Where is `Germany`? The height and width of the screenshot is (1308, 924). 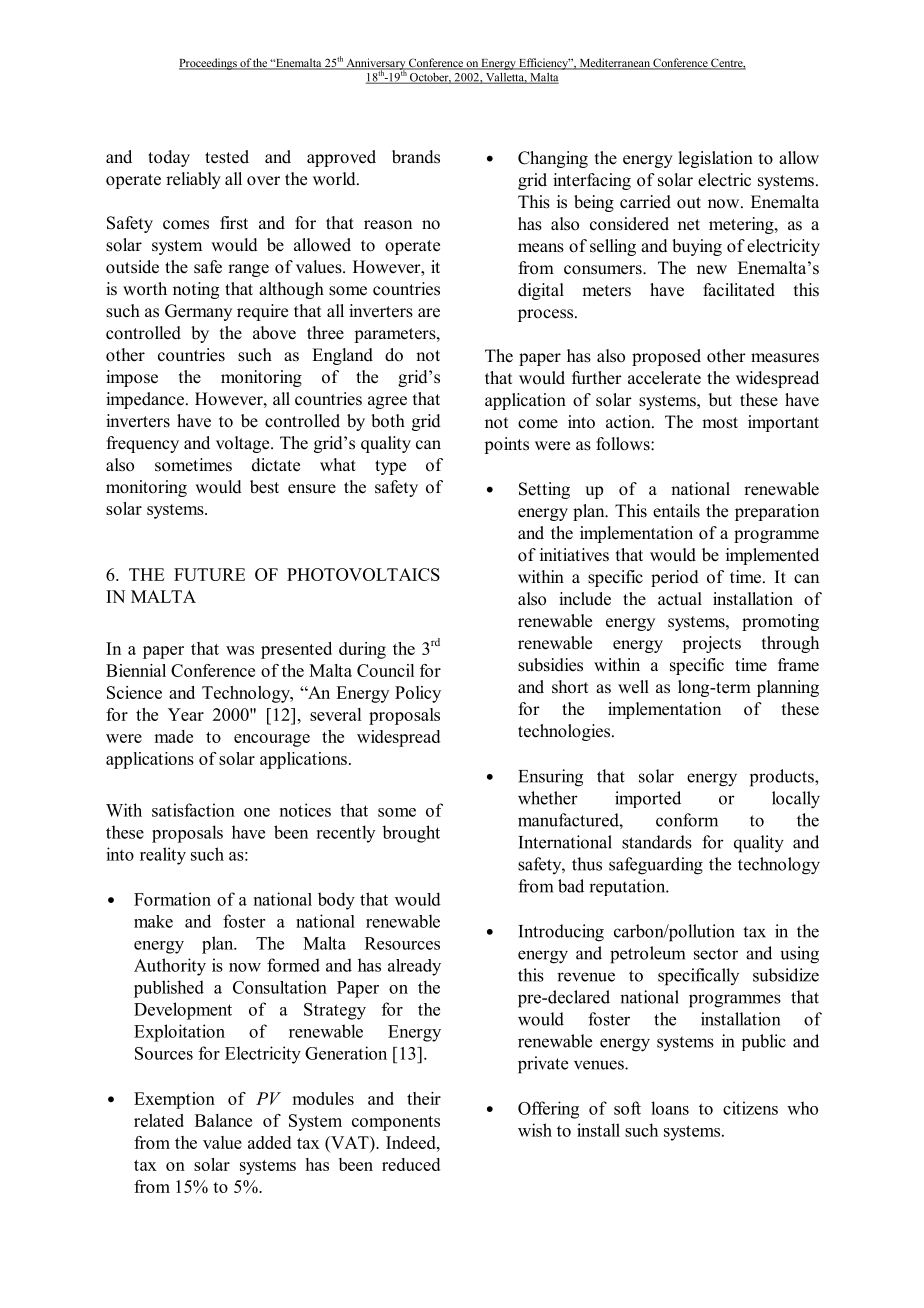
Germany is located at coordinates (198, 312).
